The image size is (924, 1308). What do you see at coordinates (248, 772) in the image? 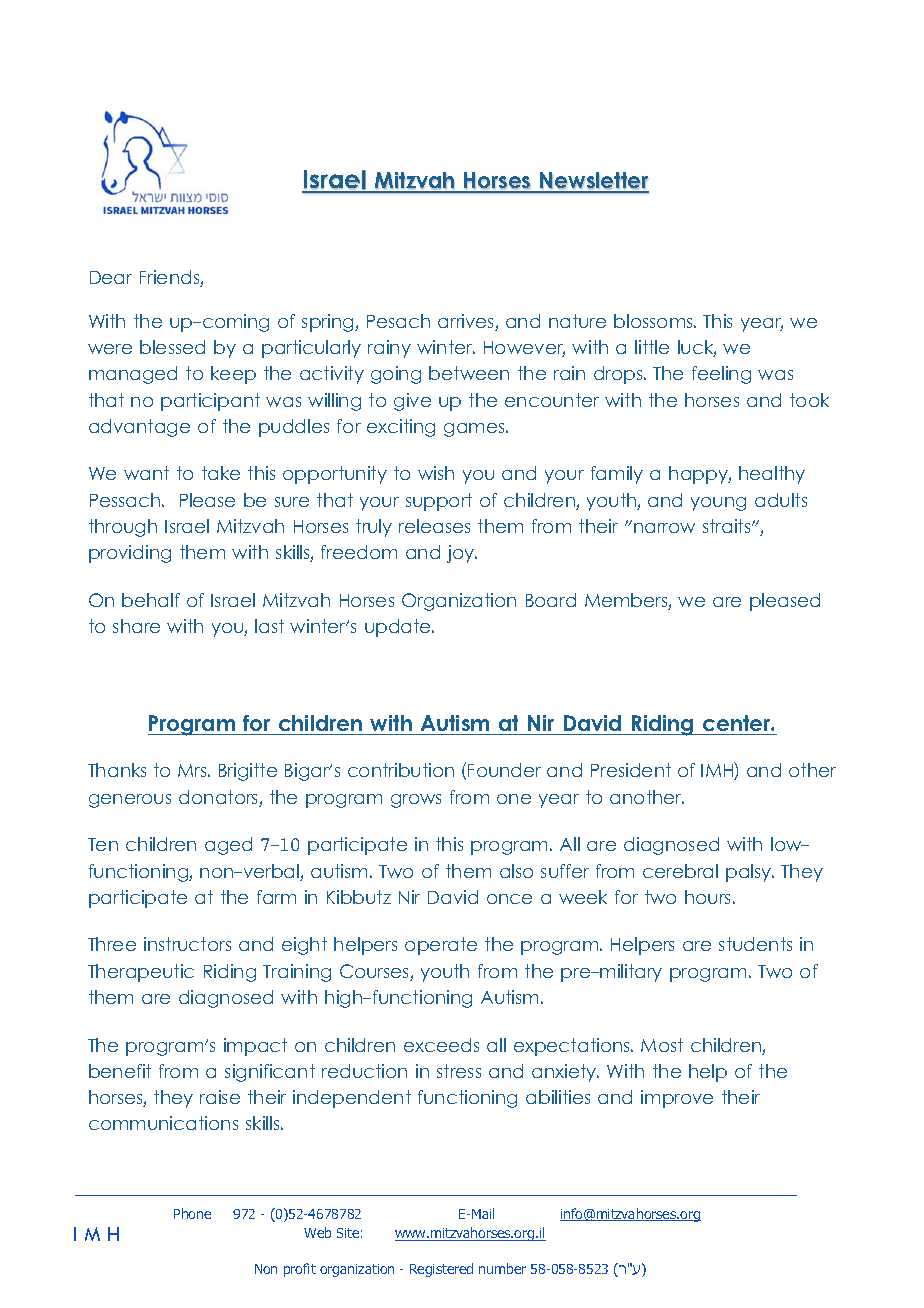
I see `Brigitte` at bounding box center [248, 772].
